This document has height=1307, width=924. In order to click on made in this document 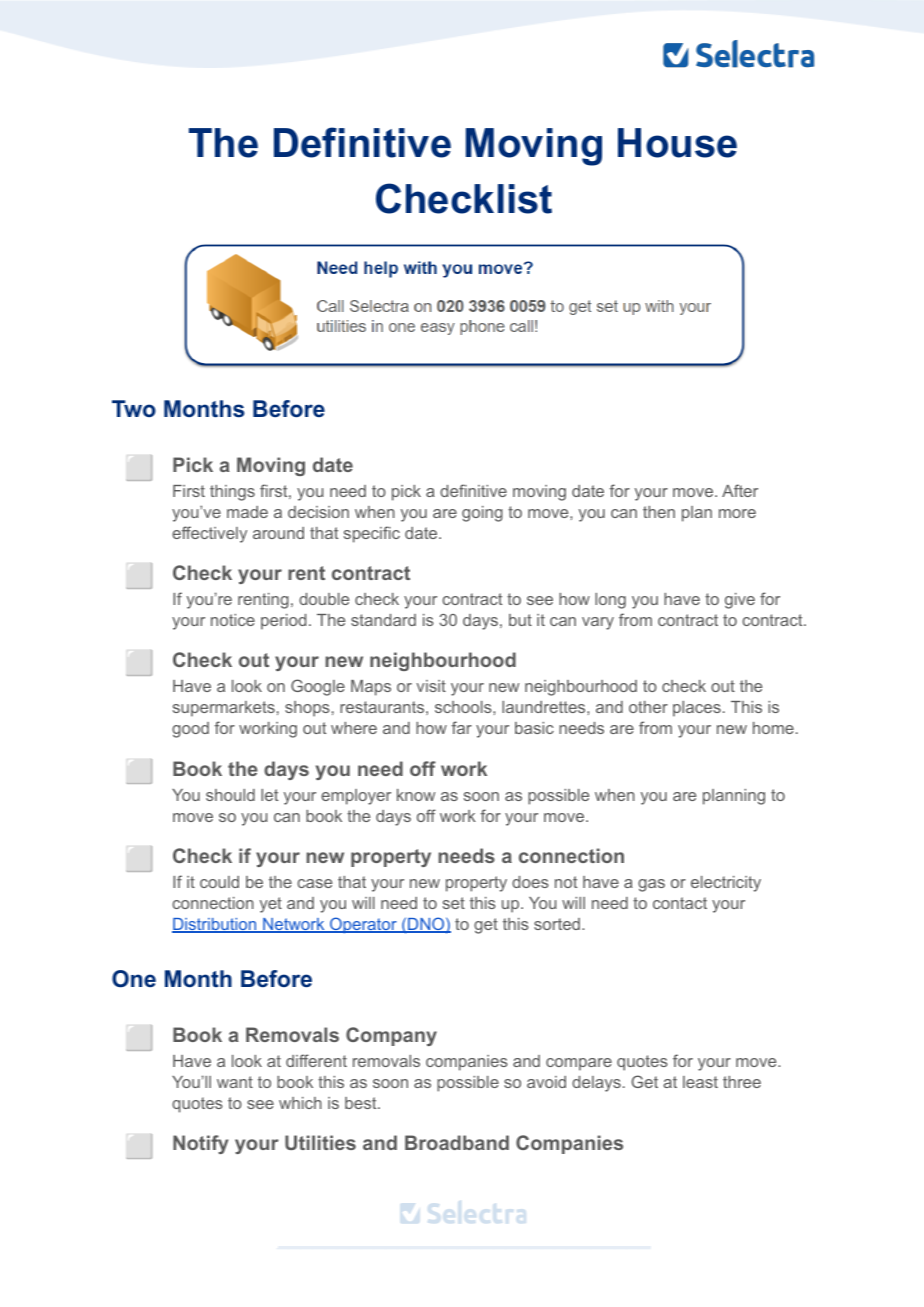, I will do `click(247, 512)`.
